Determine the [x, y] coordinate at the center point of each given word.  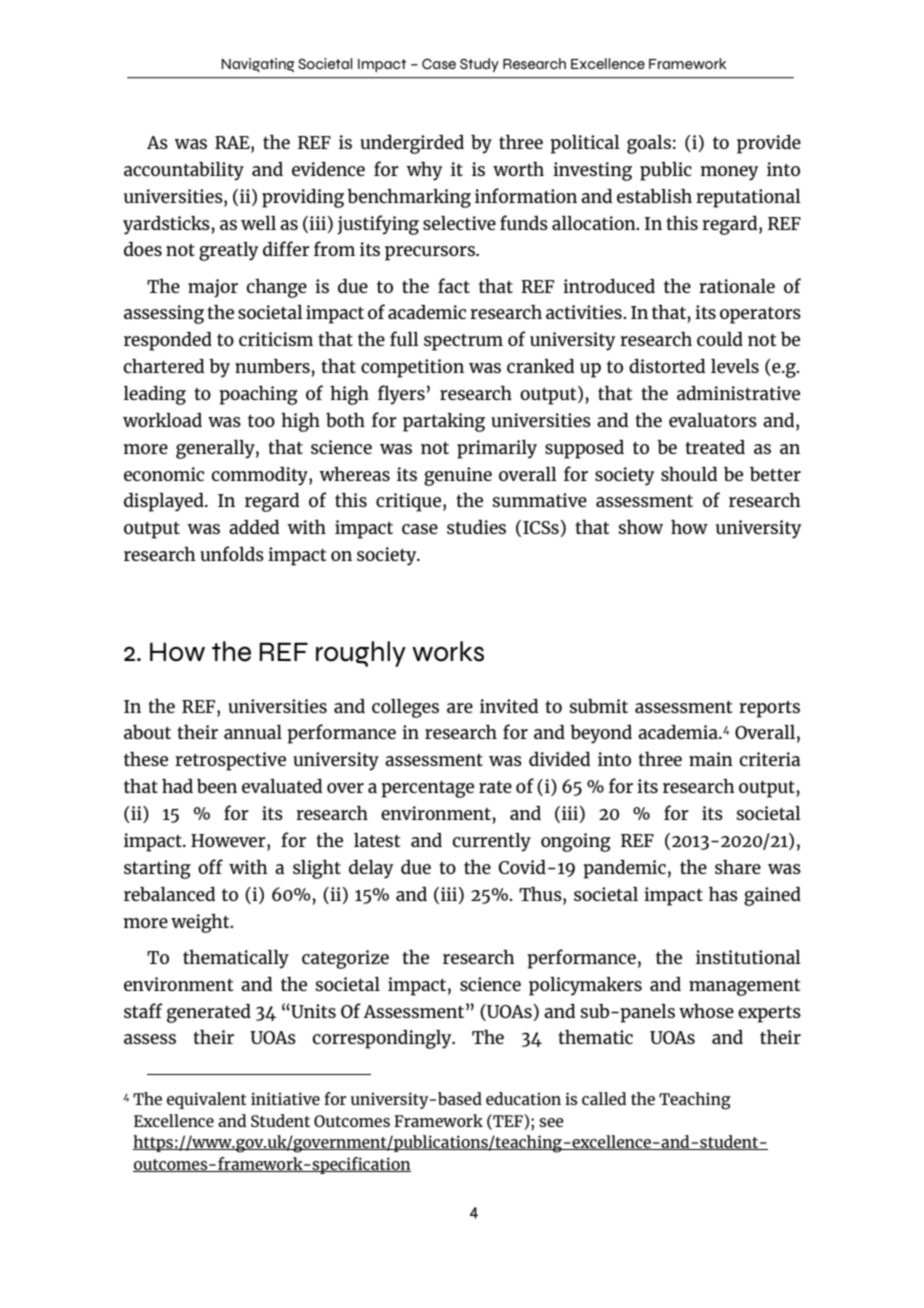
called [604, 1098]
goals [649, 144]
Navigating [258, 65]
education [523, 1098]
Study [479, 65]
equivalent [207, 1100]
